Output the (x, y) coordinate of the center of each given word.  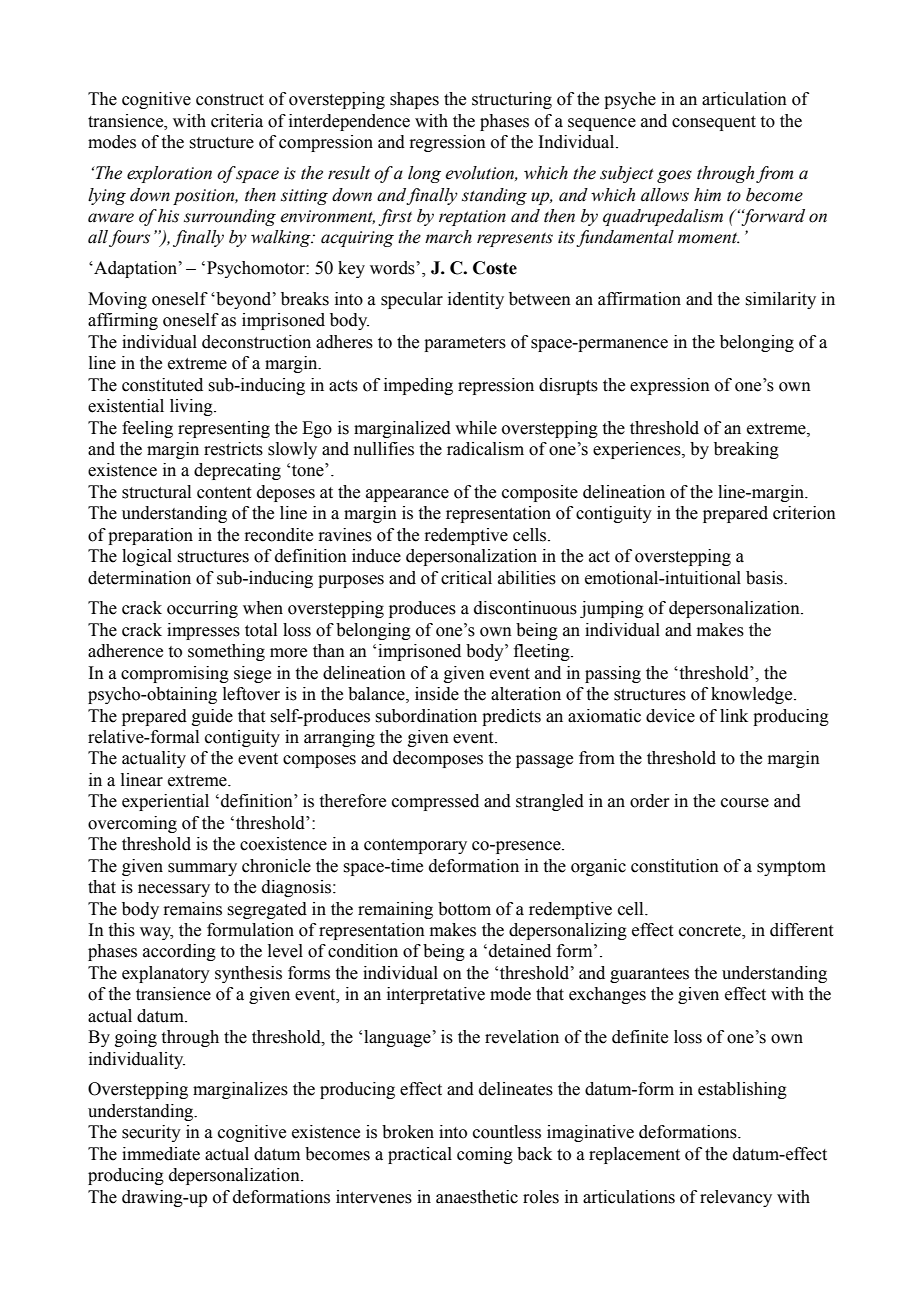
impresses (203, 631)
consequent (714, 123)
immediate (161, 1154)
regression (447, 143)
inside (437, 694)
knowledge (753, 695)
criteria (237, 121)
